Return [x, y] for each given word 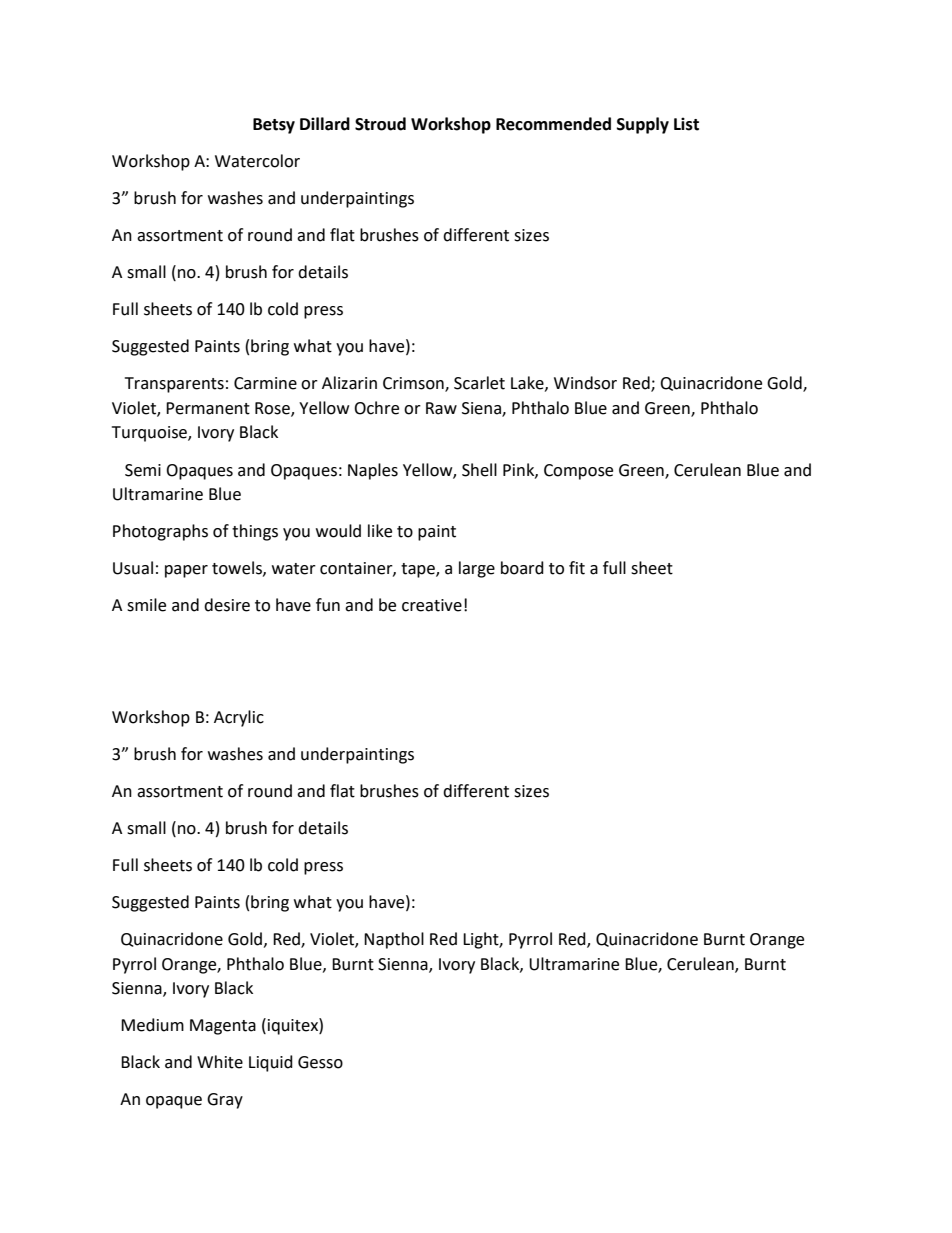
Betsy [274, 126]
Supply [643, 125]
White [220, 1062]
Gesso [320, 1062]
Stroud [380, 124]
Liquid [271, 1063]
